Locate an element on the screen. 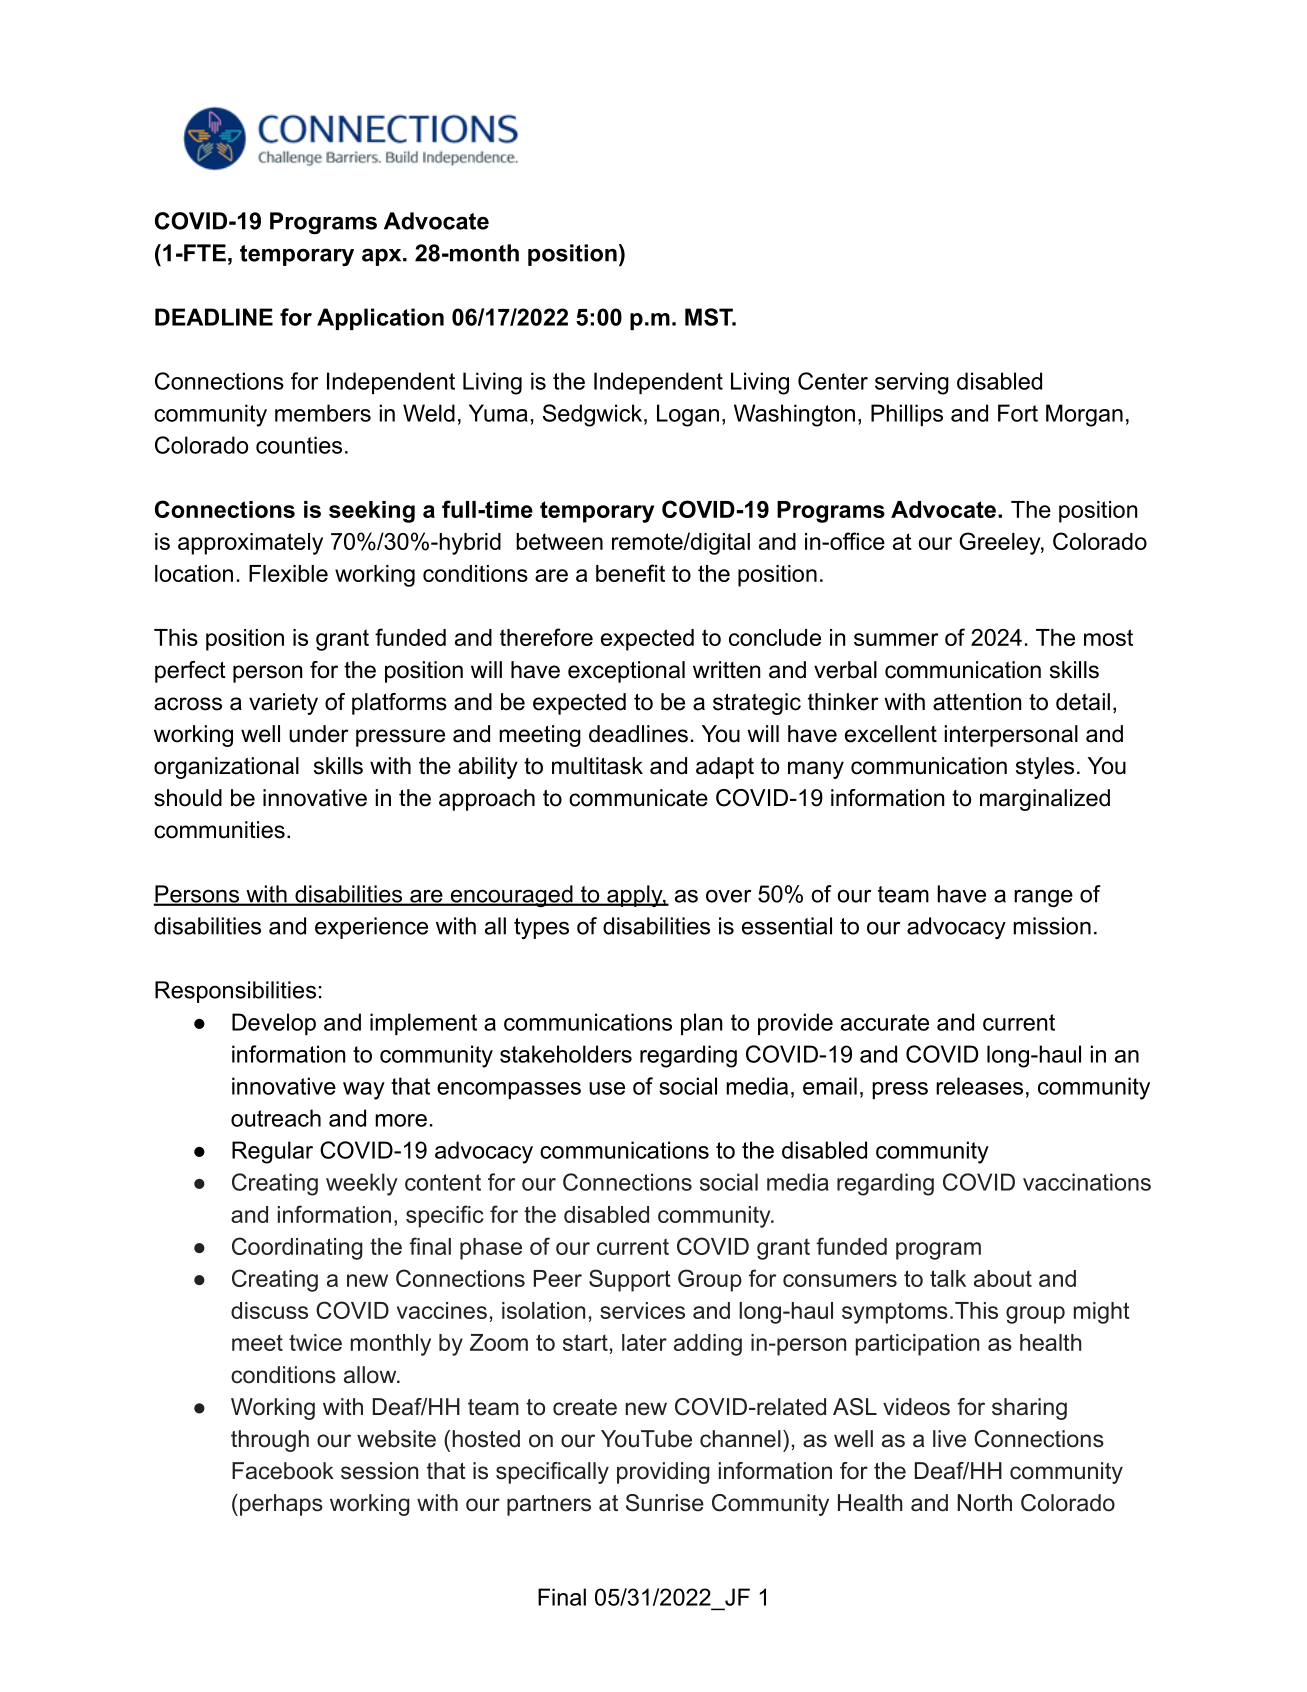  Facebook is located at coordinates (283, 1471).
